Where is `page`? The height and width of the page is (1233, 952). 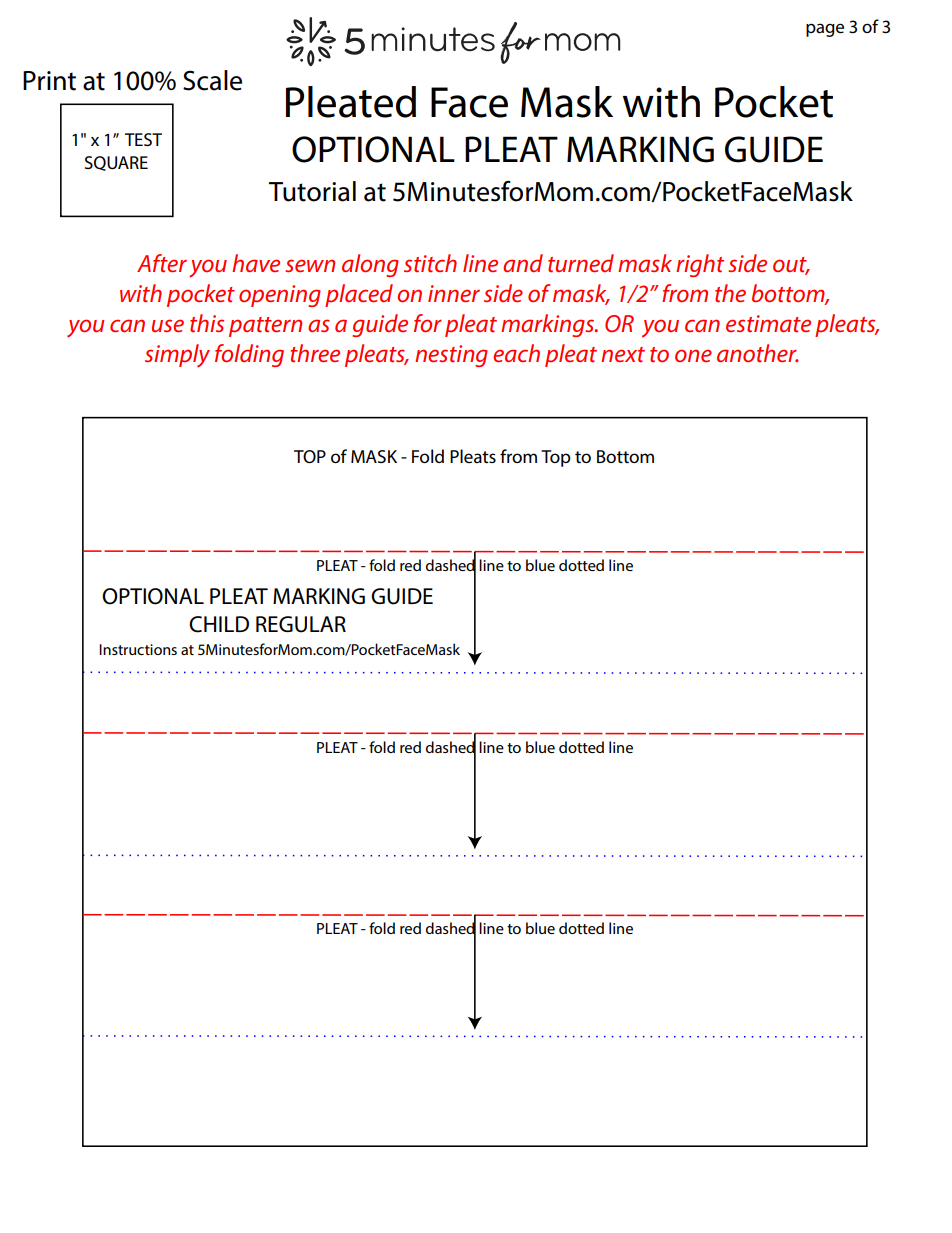
page is located at coordinates (825, 30).
